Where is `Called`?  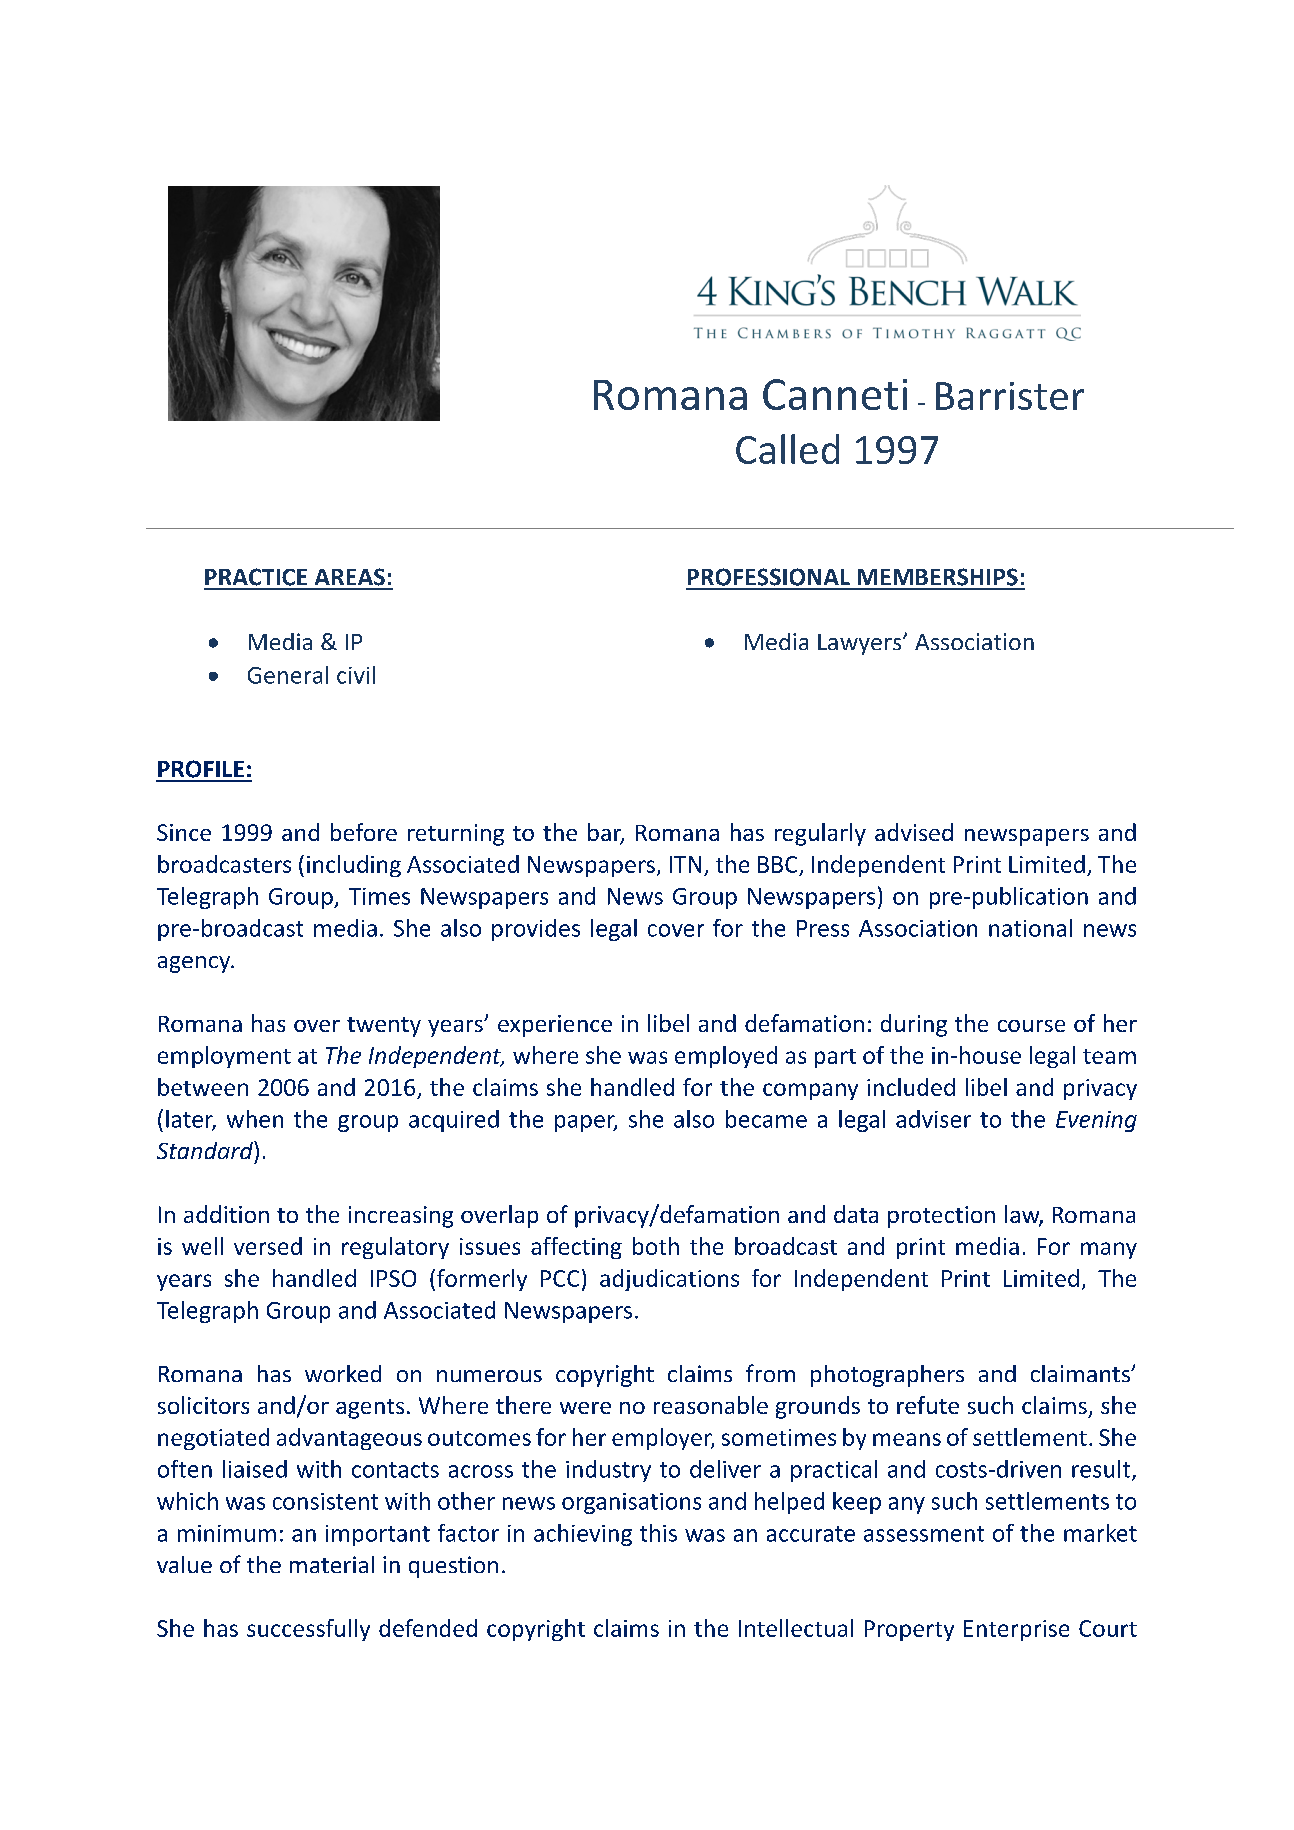 Called is located at coordinates (787, 449).
